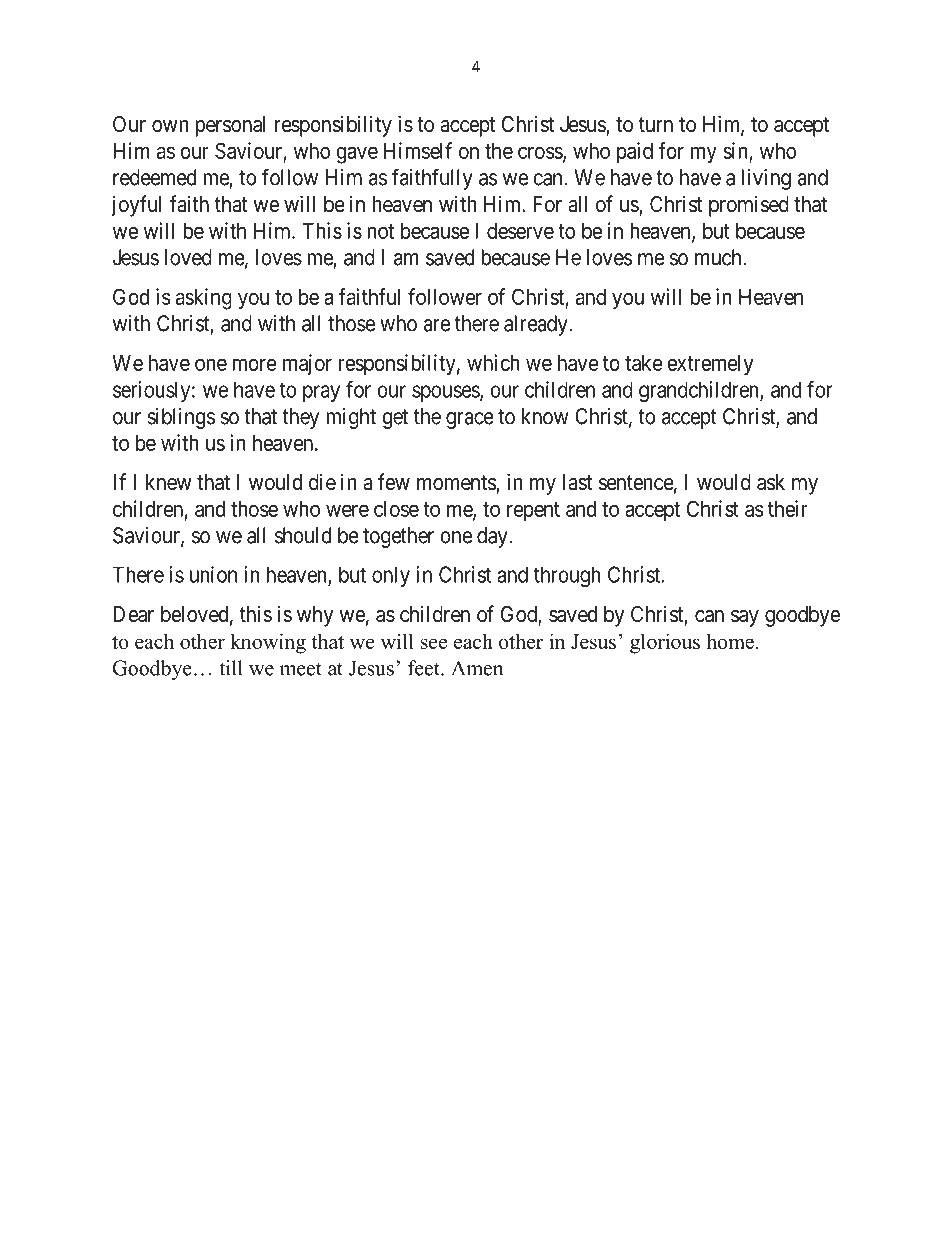 This document has height=1233, width=952. What do you see at coordinates (520, 231) in the document?
I see `deserve` at bounding box center [520, 231].
